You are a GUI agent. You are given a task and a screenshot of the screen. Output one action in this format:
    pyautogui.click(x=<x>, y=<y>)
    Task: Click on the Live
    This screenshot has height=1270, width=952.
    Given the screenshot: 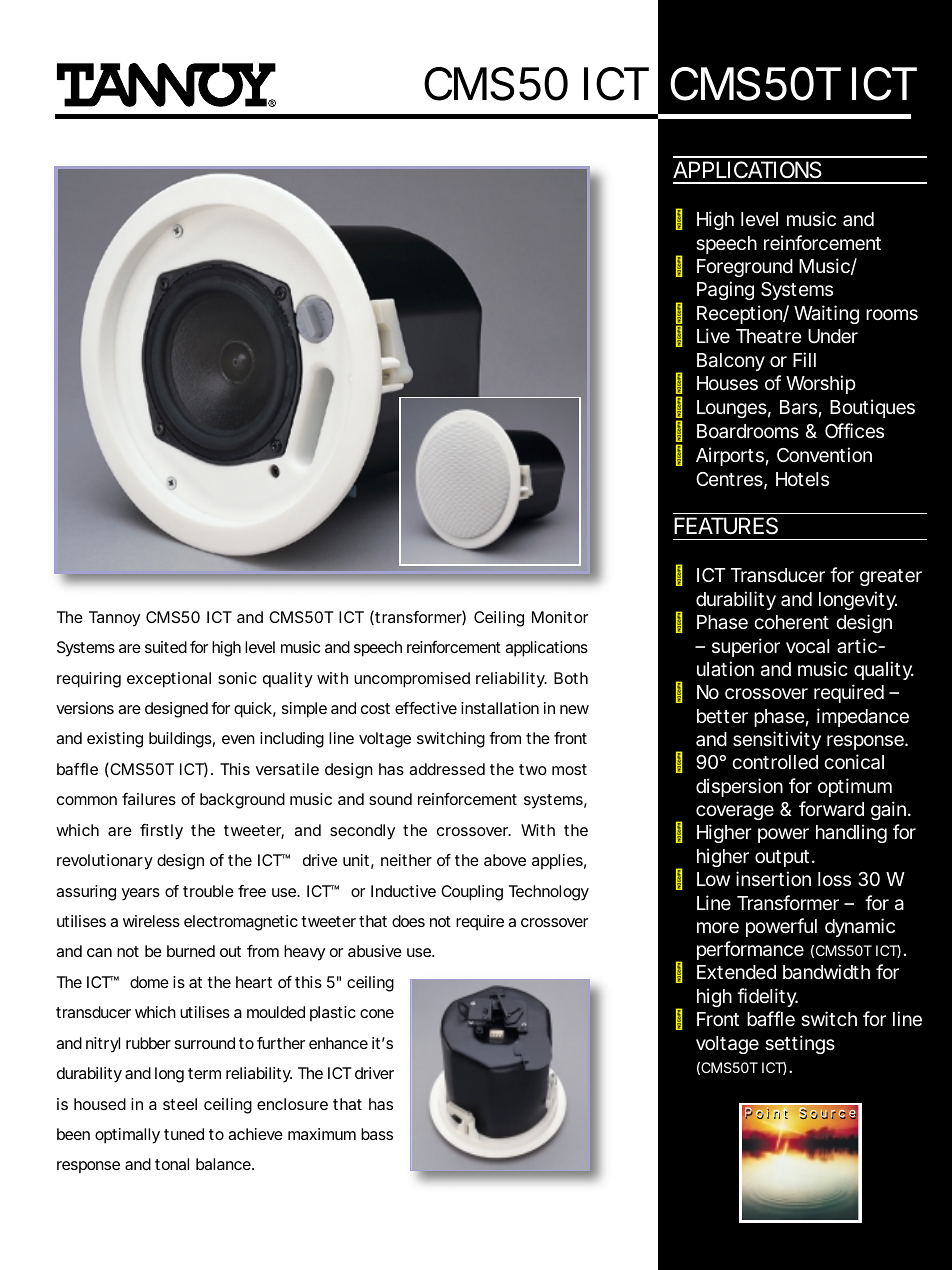 What is the action you would take?
    pyautogui.click(x=713, y=335)
